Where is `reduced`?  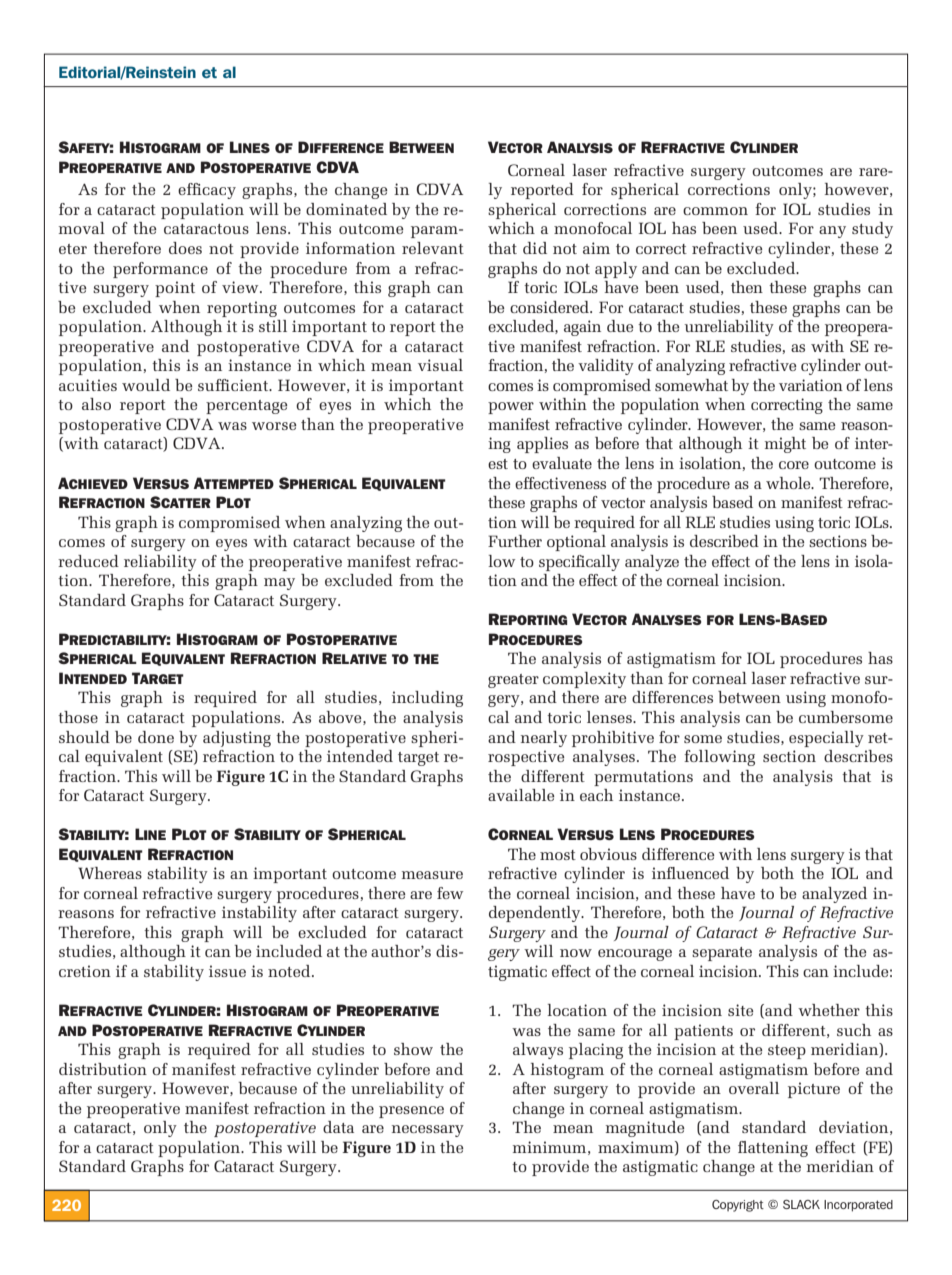
reduced is located at coordinates (88, 561).
